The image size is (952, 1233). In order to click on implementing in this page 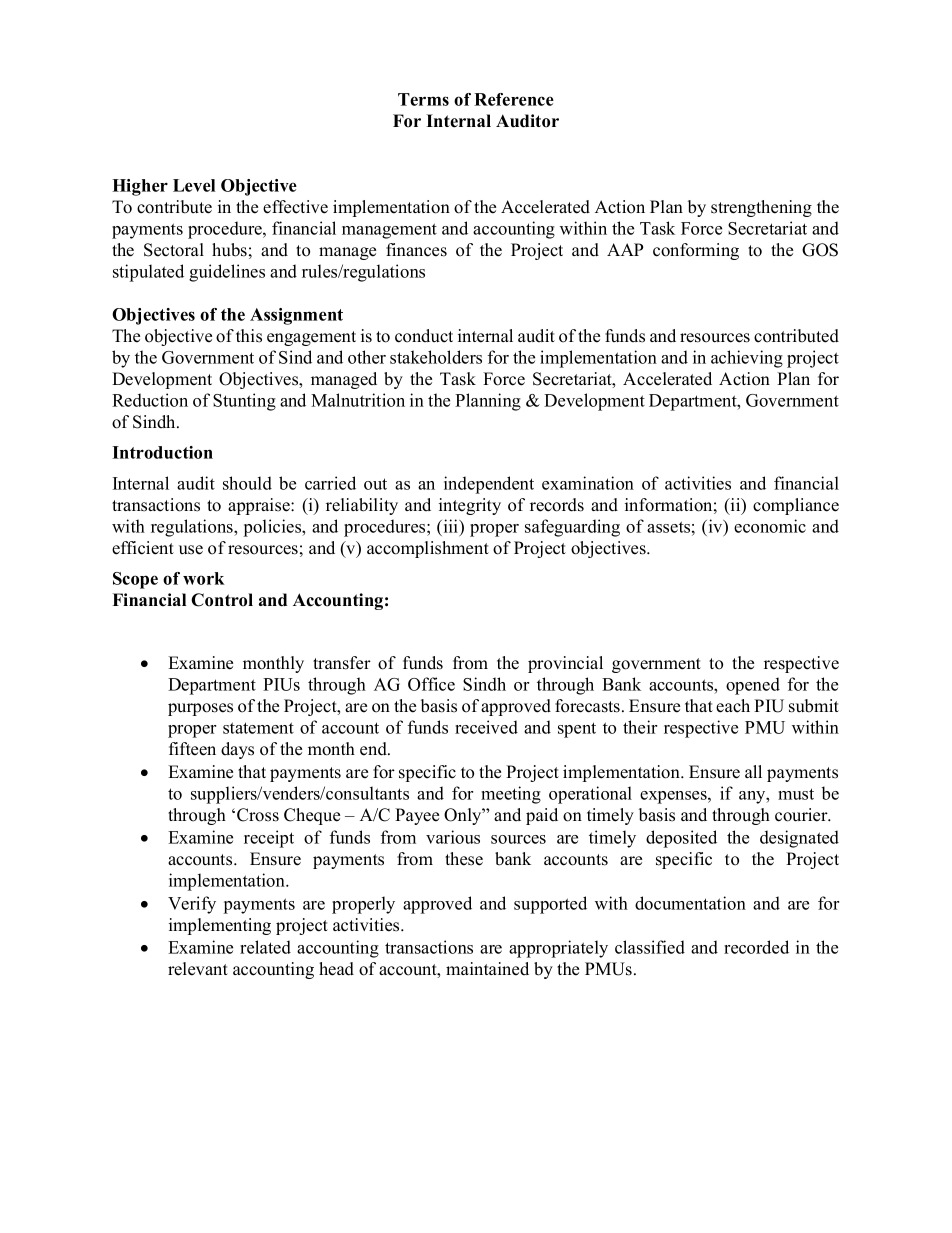, I will do `click(220, 926)`.
